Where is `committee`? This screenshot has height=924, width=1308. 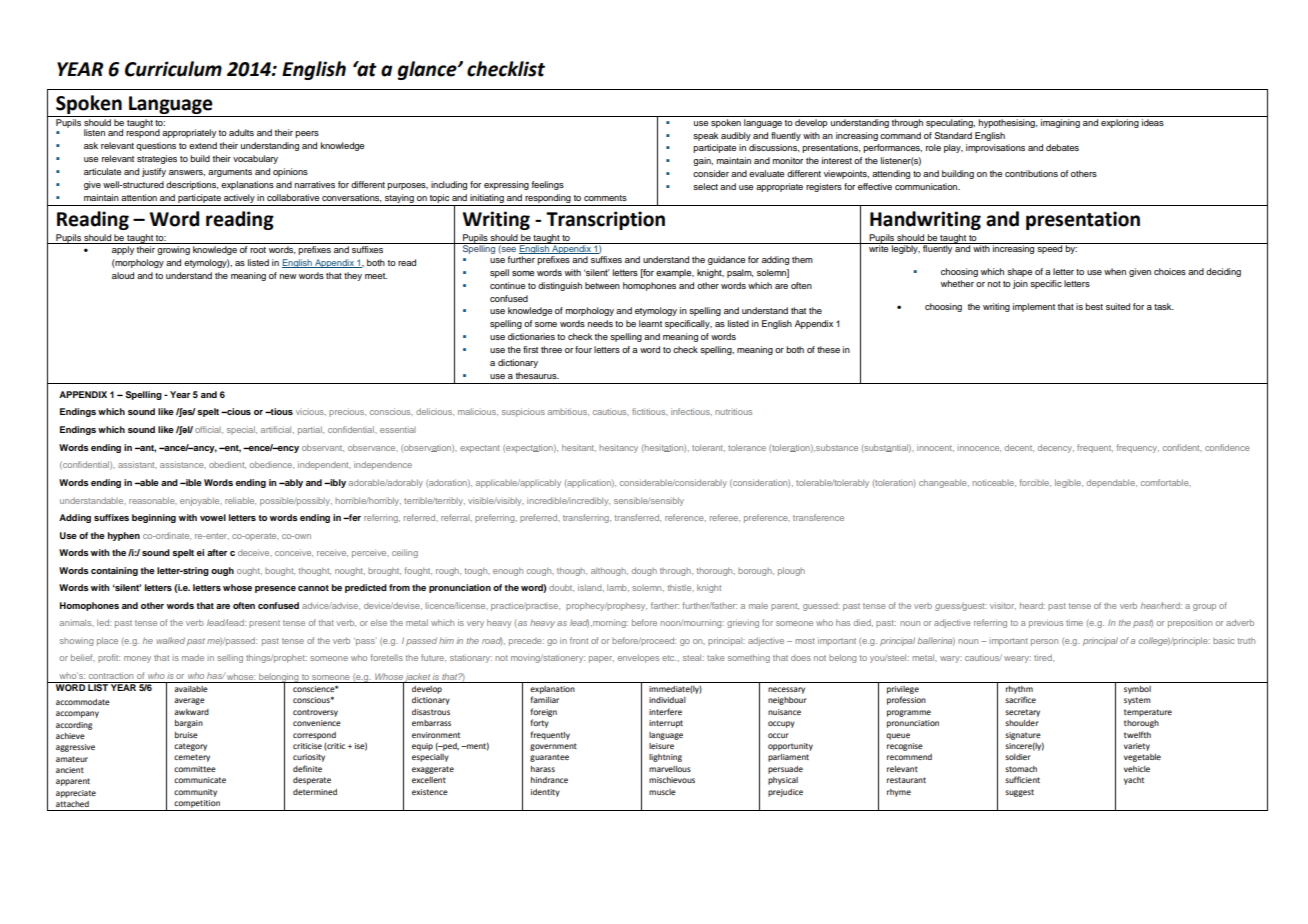
committee is located at coordinates (195, 769).
